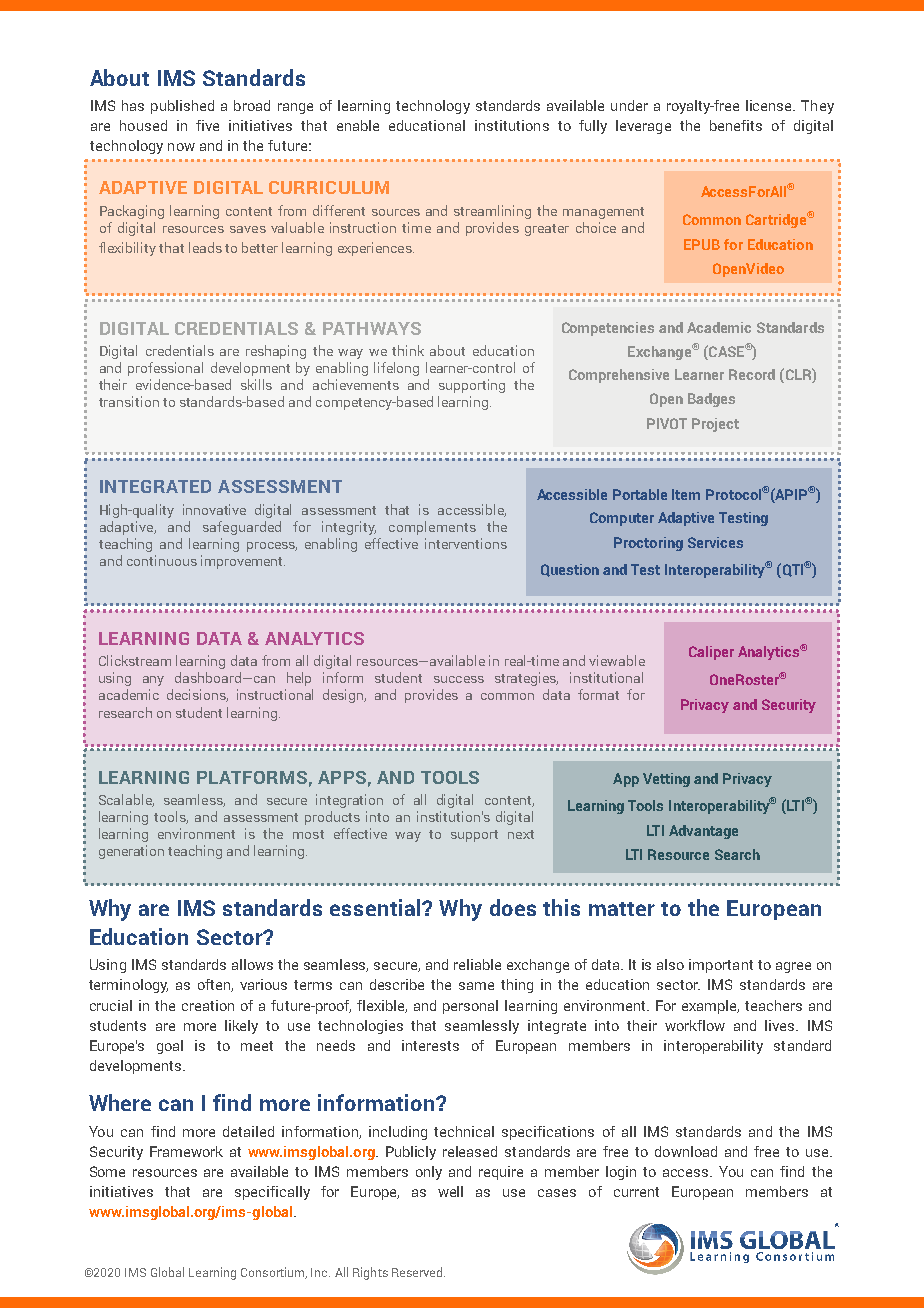 The image size is (924, 1308). What do you see at coordinates (711, 653) in the image?
I see `Caliper` at bounding box center [711, 653].
